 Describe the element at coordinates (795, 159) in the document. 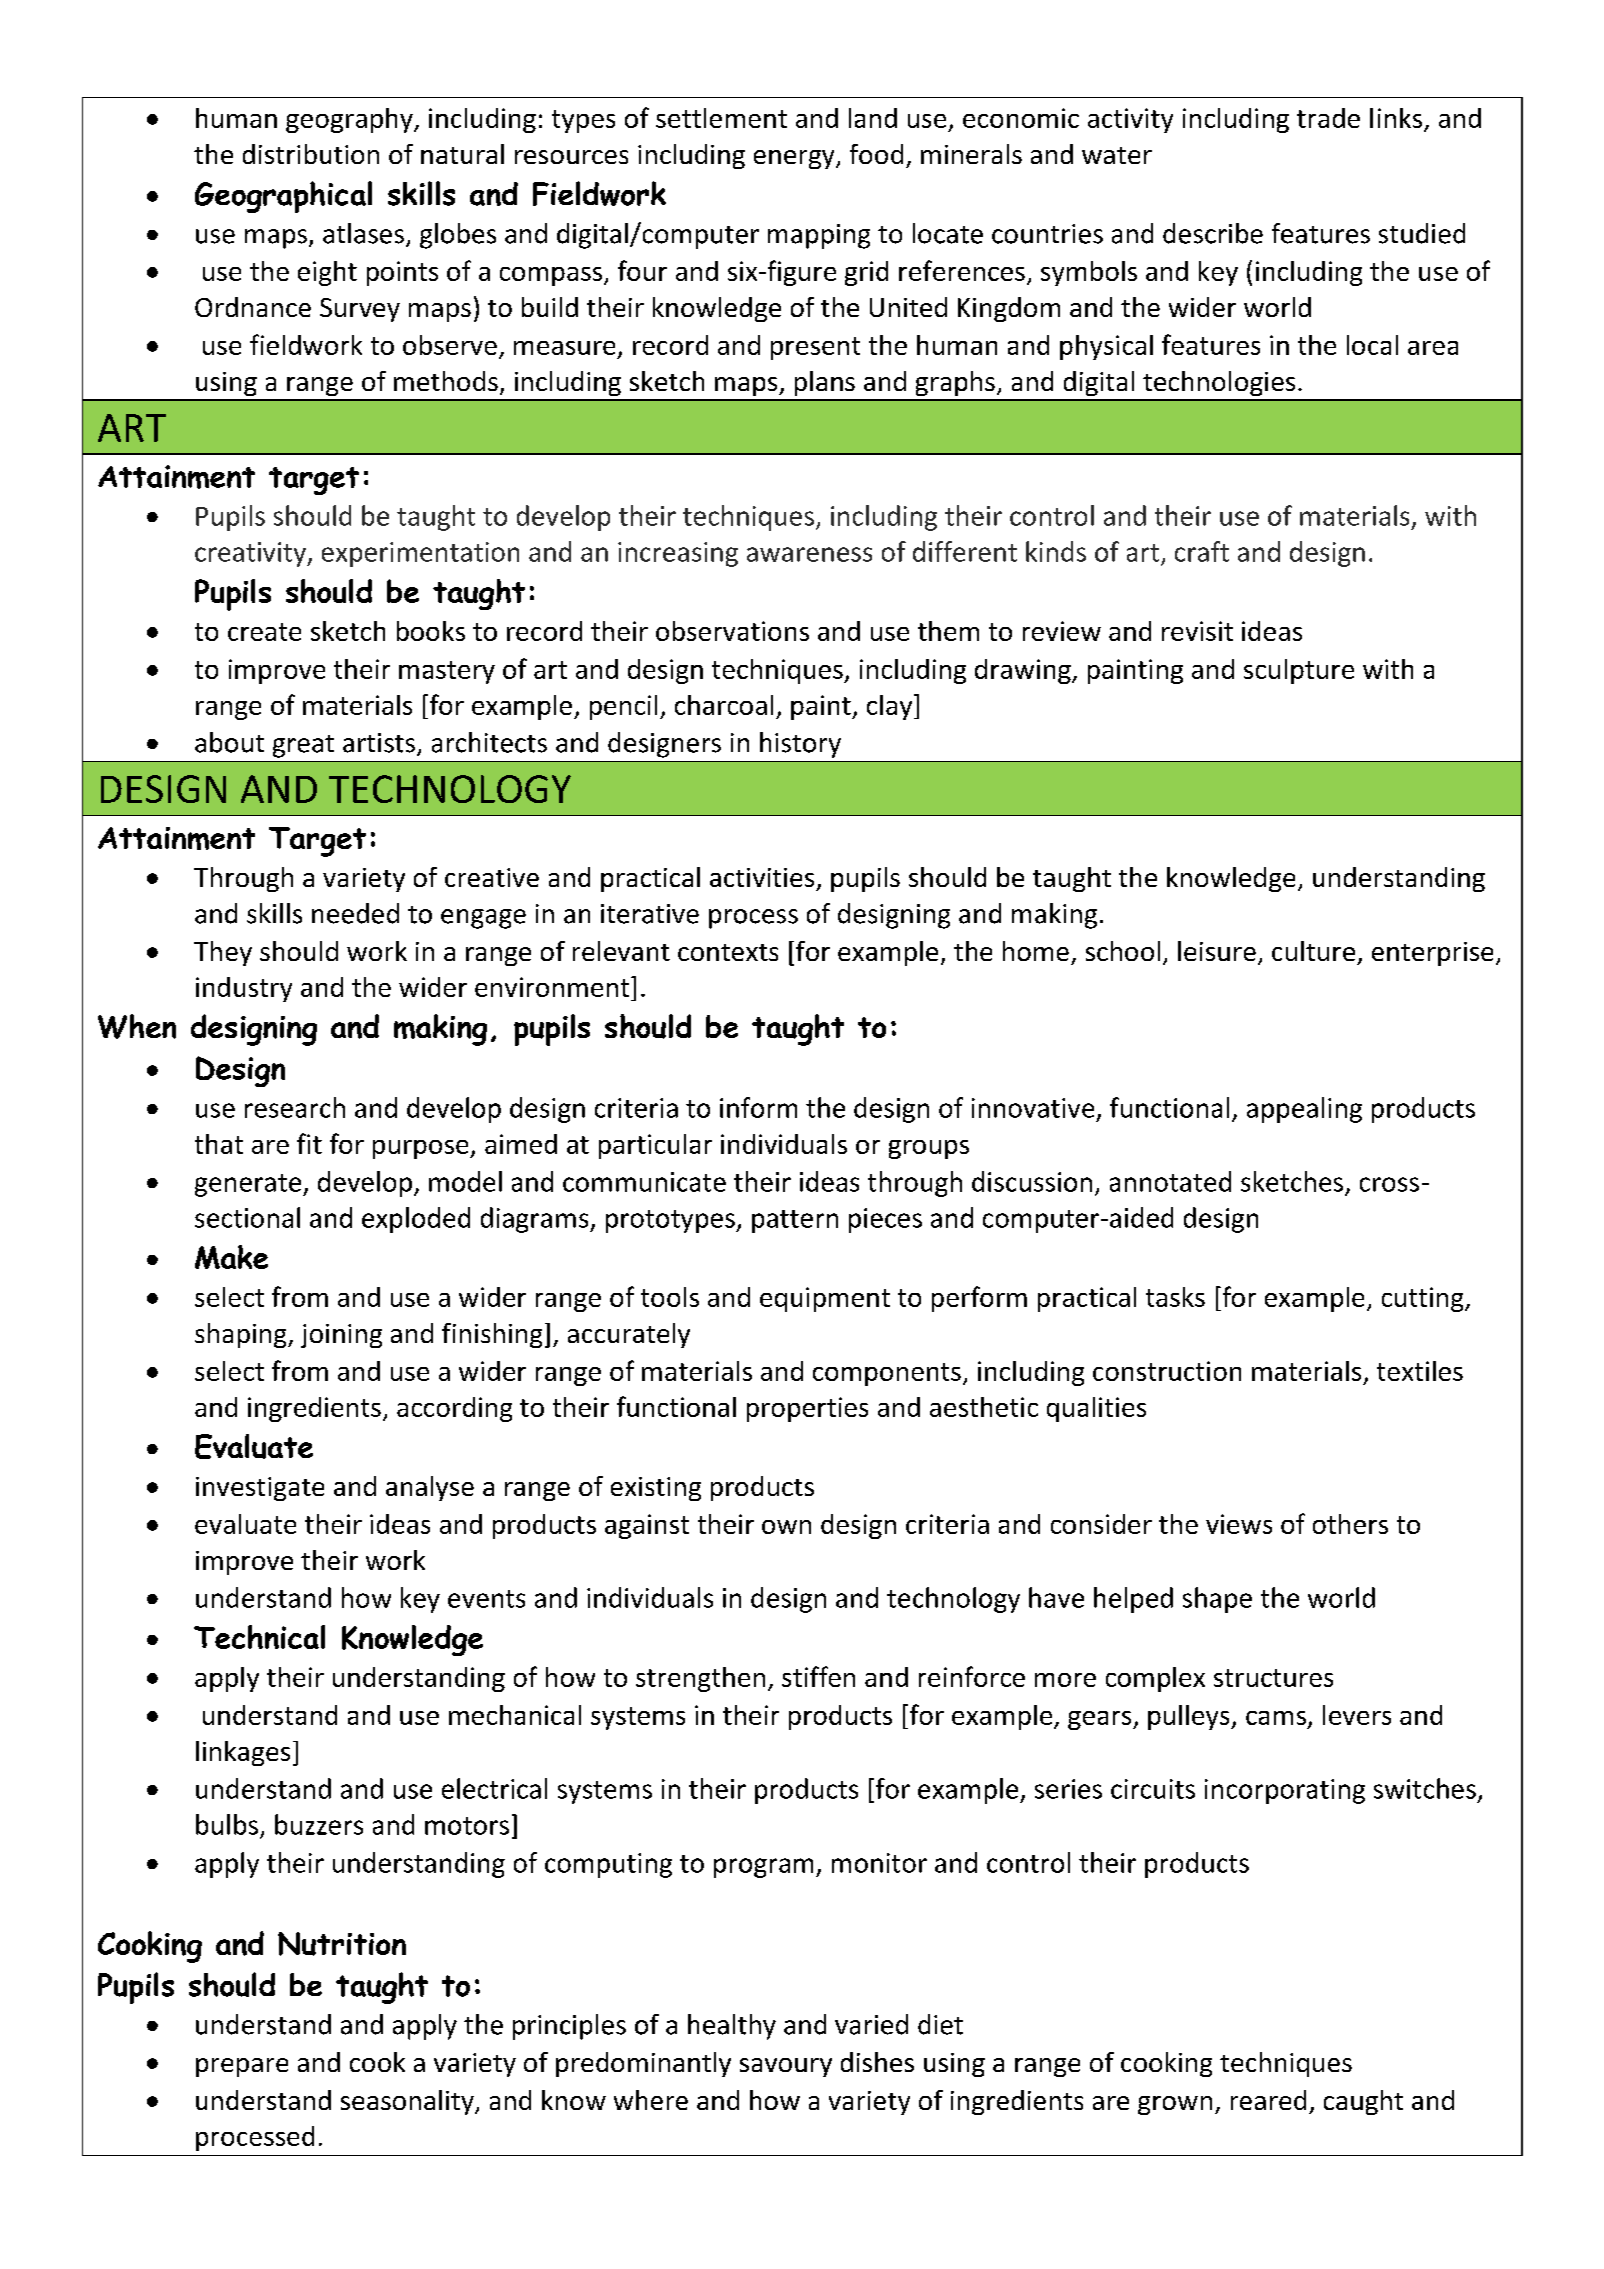

I see `energy` at that location.
